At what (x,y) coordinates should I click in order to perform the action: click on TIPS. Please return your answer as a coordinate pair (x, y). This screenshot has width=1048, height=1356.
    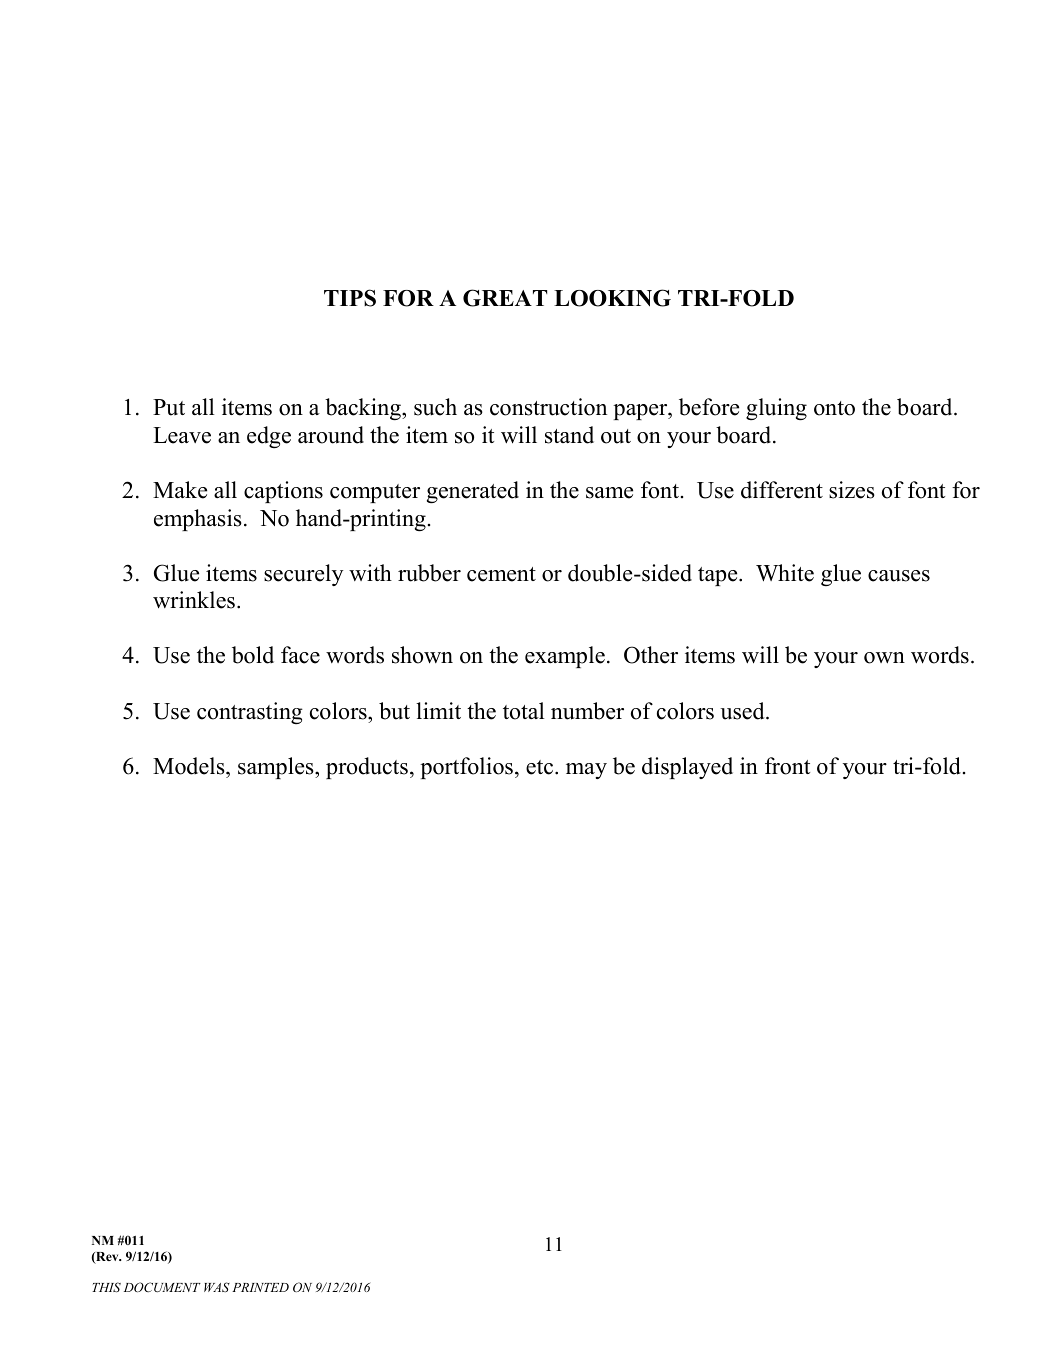
    Looking at the image, I should click on (350, 298).
